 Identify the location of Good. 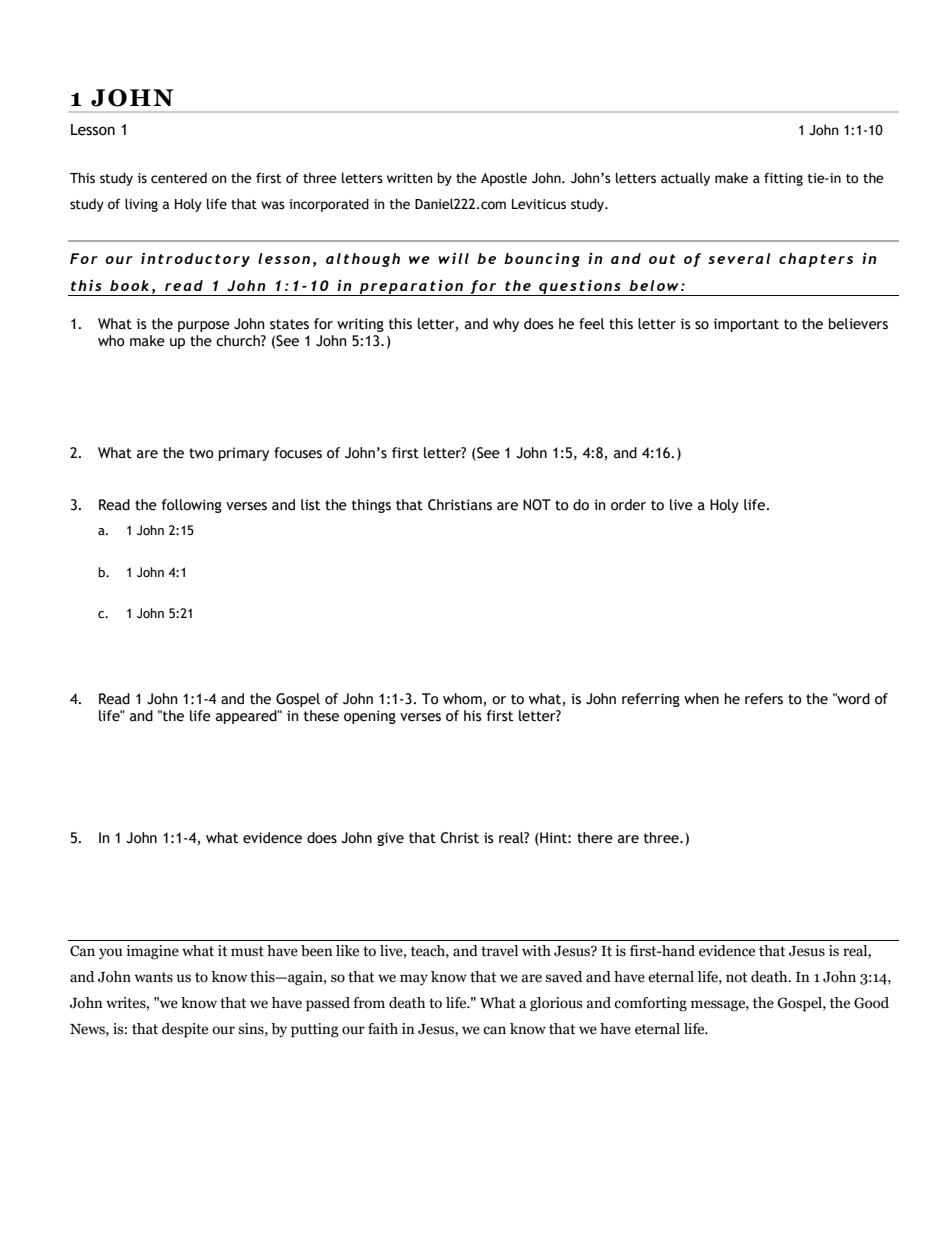
(871, 1003).
